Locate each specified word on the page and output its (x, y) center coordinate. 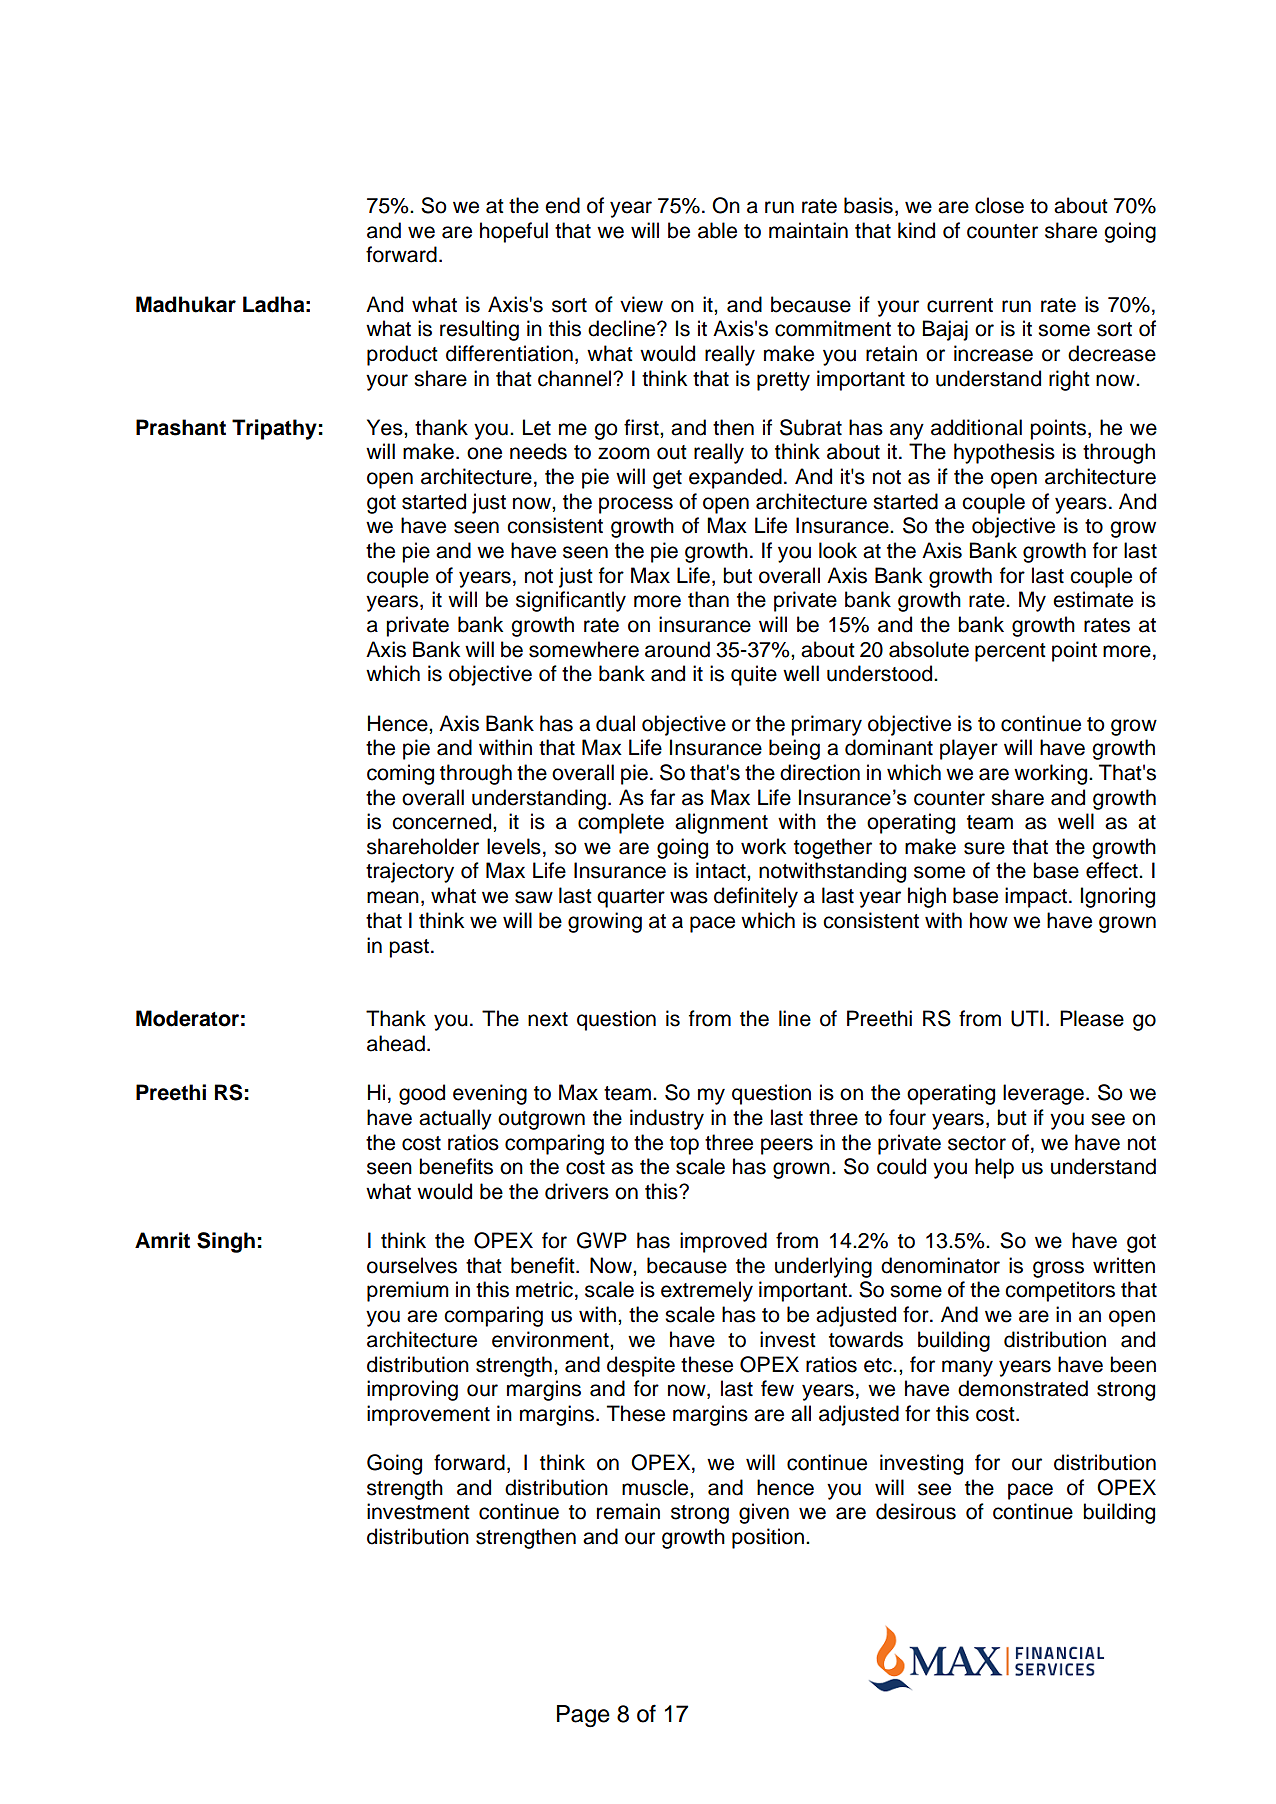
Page (583, 1716)
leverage (1043, 1094)
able (717, 230)
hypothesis (1004, 453)
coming (400, 774)
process (636, 505)
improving (412, 1390)
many (967, 1368)
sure (984, 848)
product (402, 355)
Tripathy (274, 429)
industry (667, 1119)
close (999, 205)
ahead (396, 1043)
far (662, 797)
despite (641, 1366)
